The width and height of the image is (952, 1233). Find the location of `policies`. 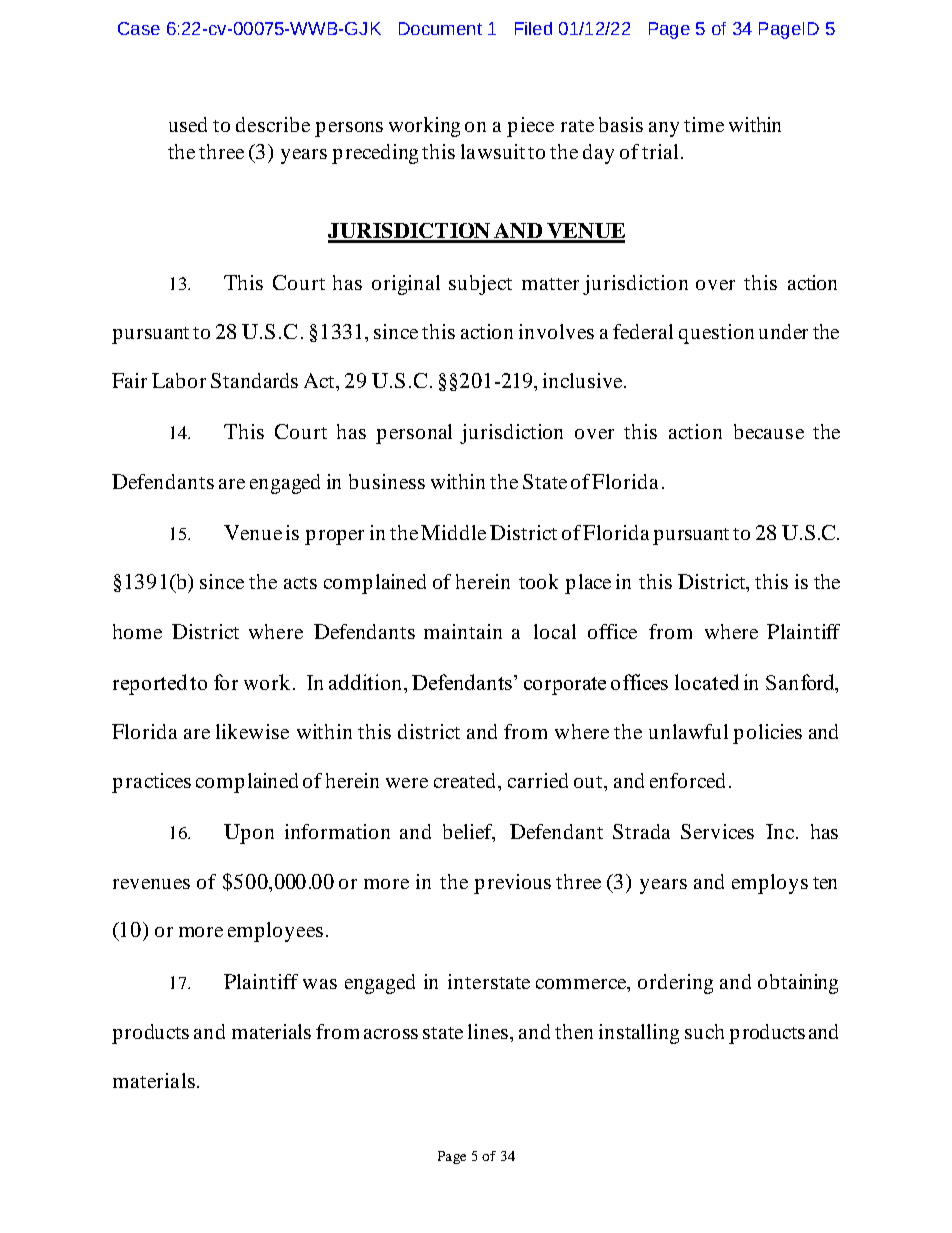

policies is located at coordinates (767, 734).
